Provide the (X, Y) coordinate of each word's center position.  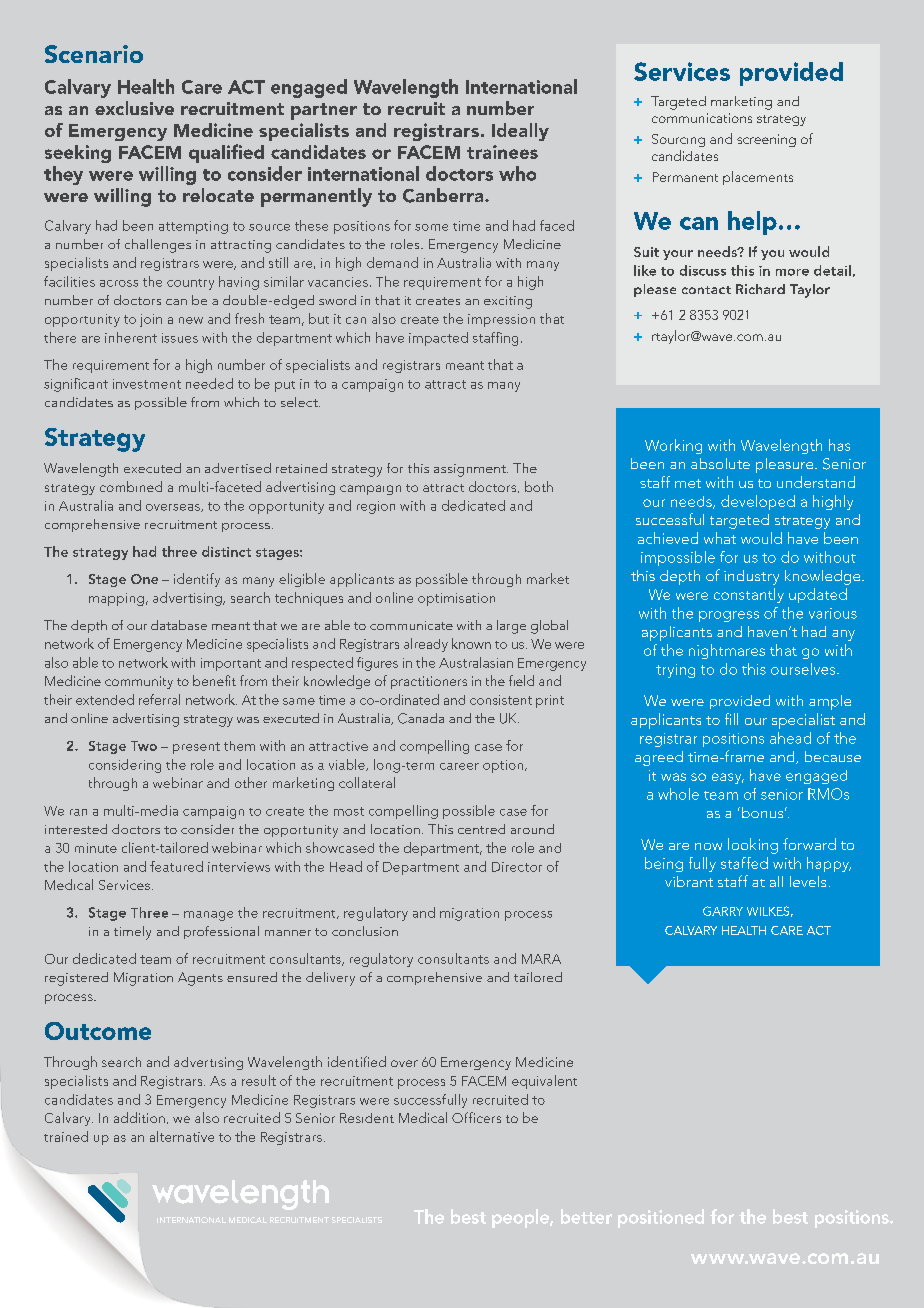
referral (159, 699)
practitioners (429, 682)
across (119, 283)
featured (176, 866)
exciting (508, 302)
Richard (760, 289)
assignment (471, 470)
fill (731, 719)
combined (131, 486)
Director (517, 867)
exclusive (134, 108)
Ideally (520, 132)
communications (702, 118)
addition (139, 1117)
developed (758, 502)
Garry (723, 911)
